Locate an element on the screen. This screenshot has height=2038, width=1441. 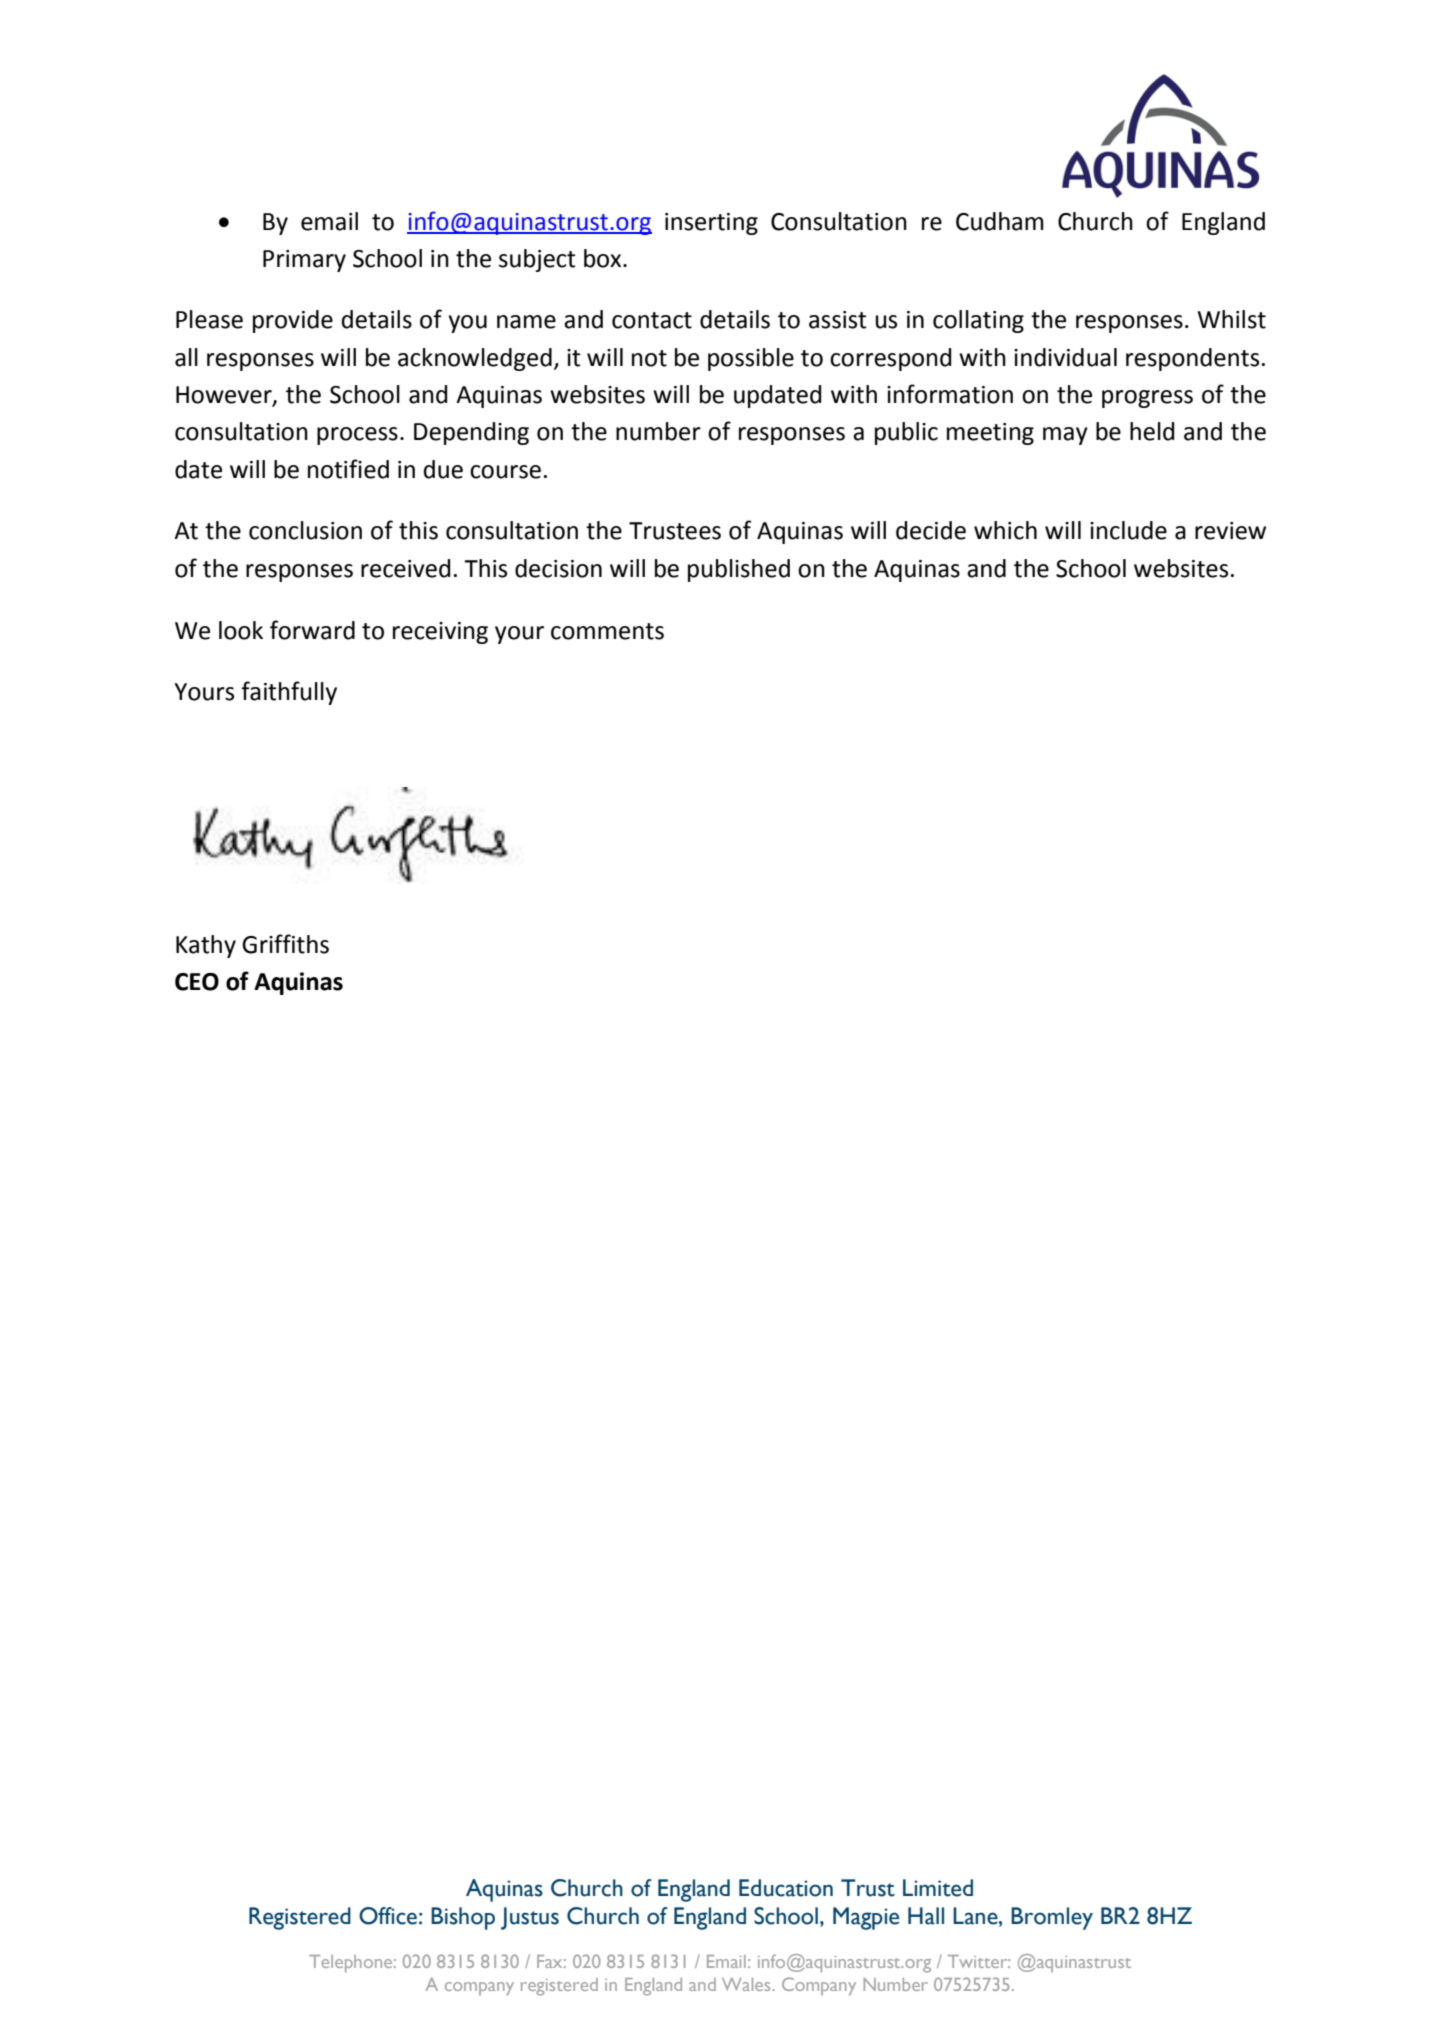
comments is located at coordinates (607, 631).
